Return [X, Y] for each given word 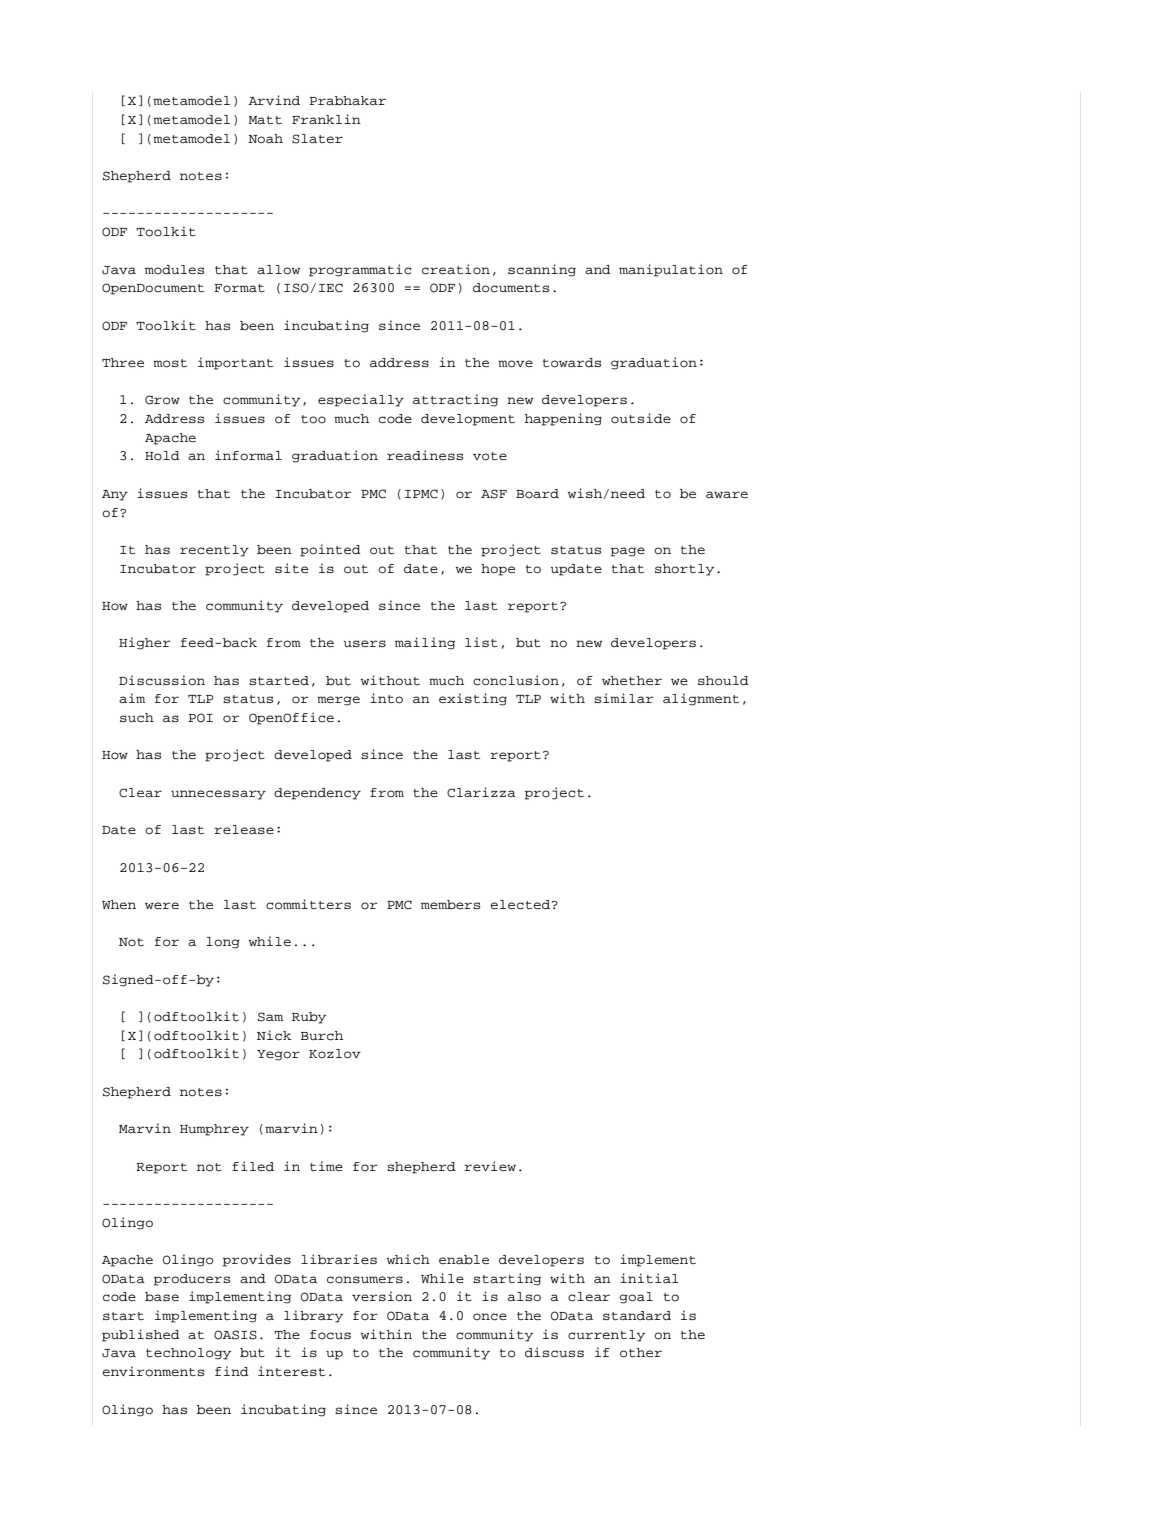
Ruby [309, 1018]
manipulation [671, 270]
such [137, 718]
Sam [270, 1017]
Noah [265, 139]
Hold [162, 456]
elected [522, 905]
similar [624, 698]
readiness [425, 455]
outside [641, 418]
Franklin [326, 119]
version [382, 1296]
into [386, 698]
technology [188, 1354]
